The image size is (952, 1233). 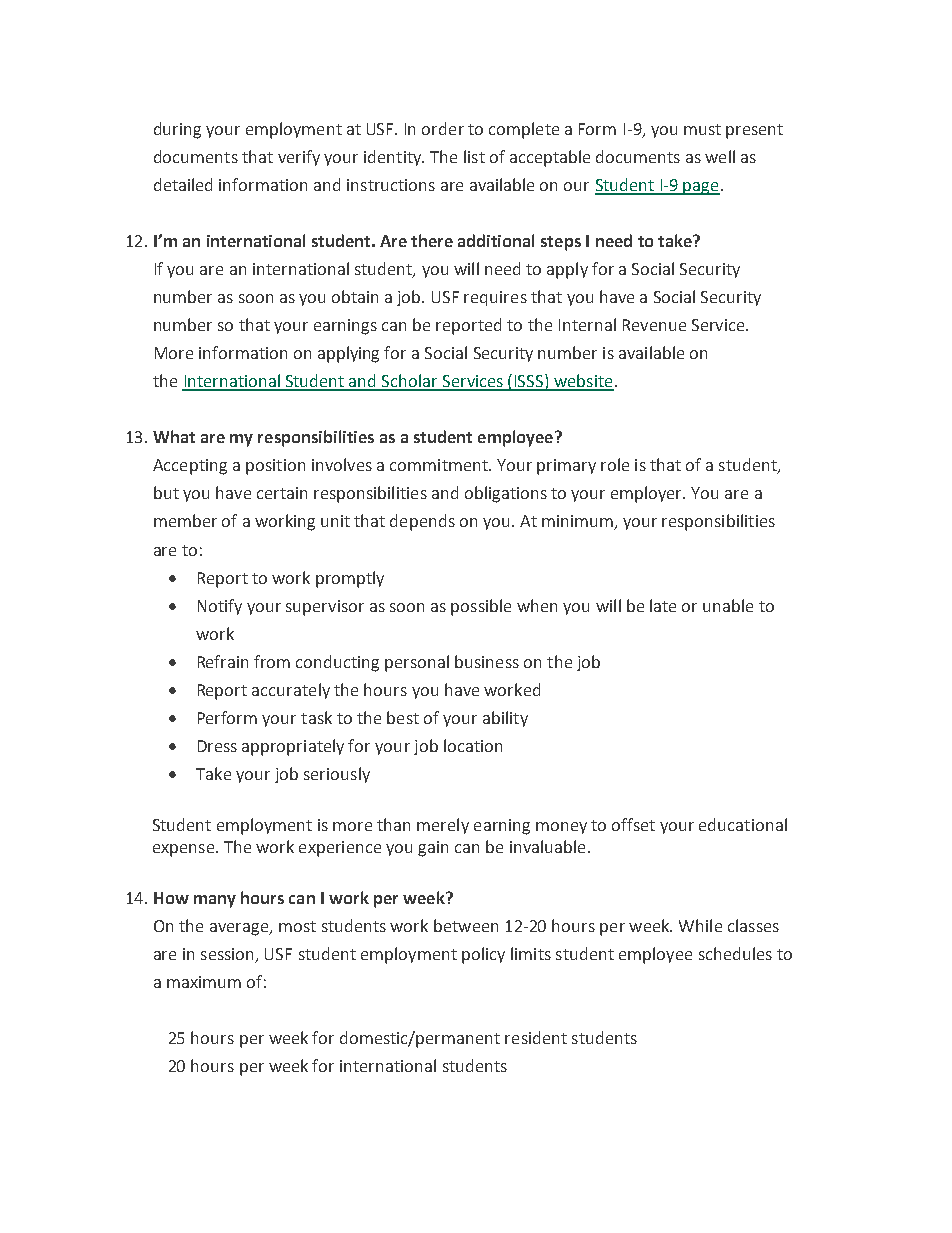 I want to click on Dress, so click(x=217, y=746).
